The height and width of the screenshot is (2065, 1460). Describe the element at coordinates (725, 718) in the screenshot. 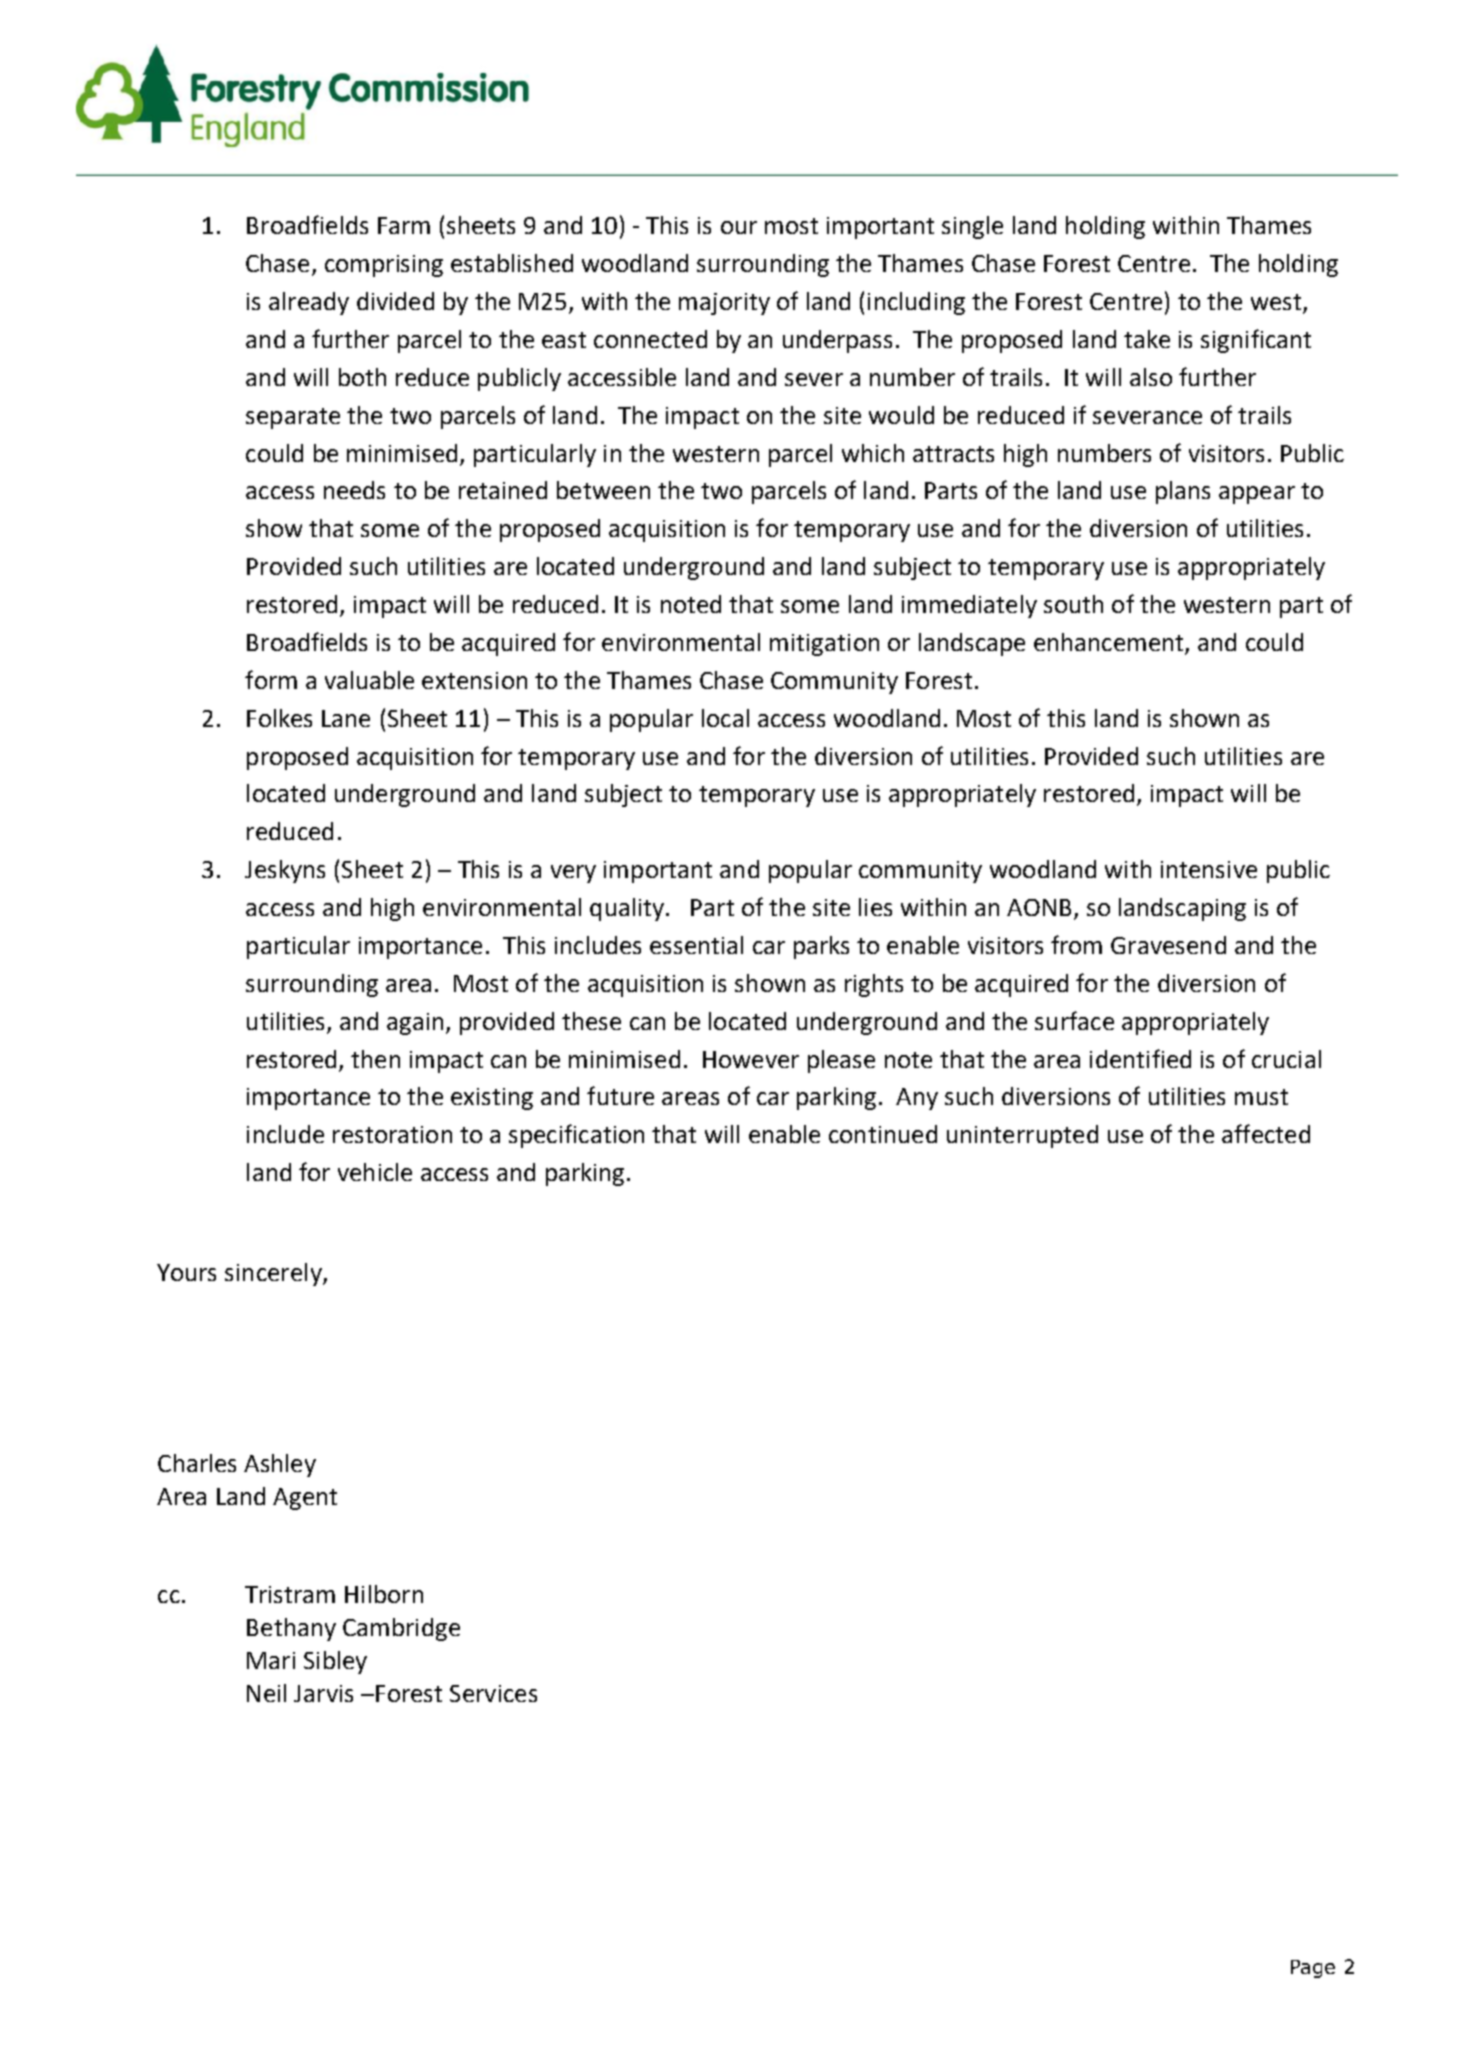

I see `local` at that location.
